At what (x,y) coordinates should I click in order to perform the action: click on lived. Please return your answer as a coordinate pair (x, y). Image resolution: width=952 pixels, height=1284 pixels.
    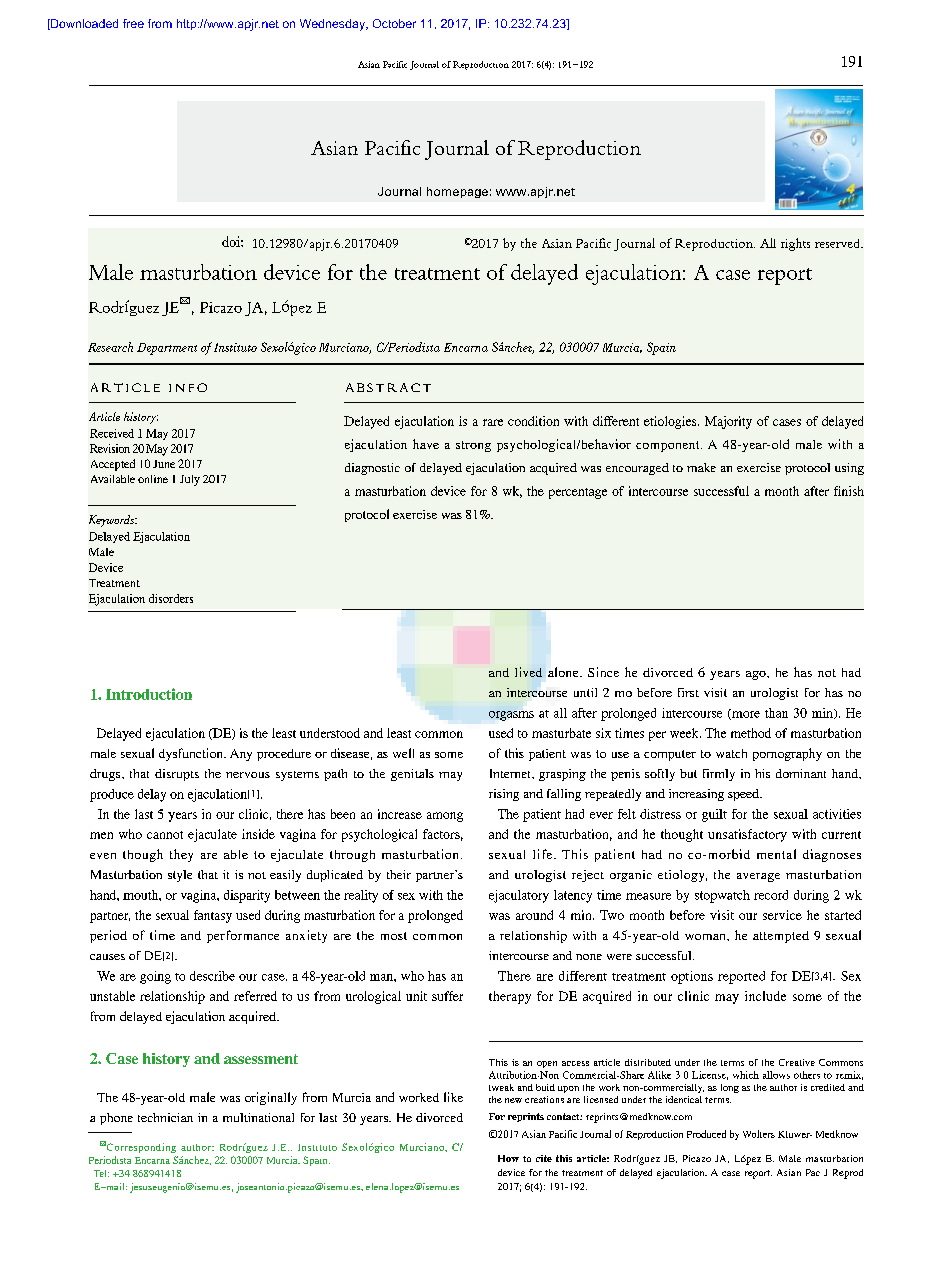
    Looking at the image, I should click on (528, 672).
